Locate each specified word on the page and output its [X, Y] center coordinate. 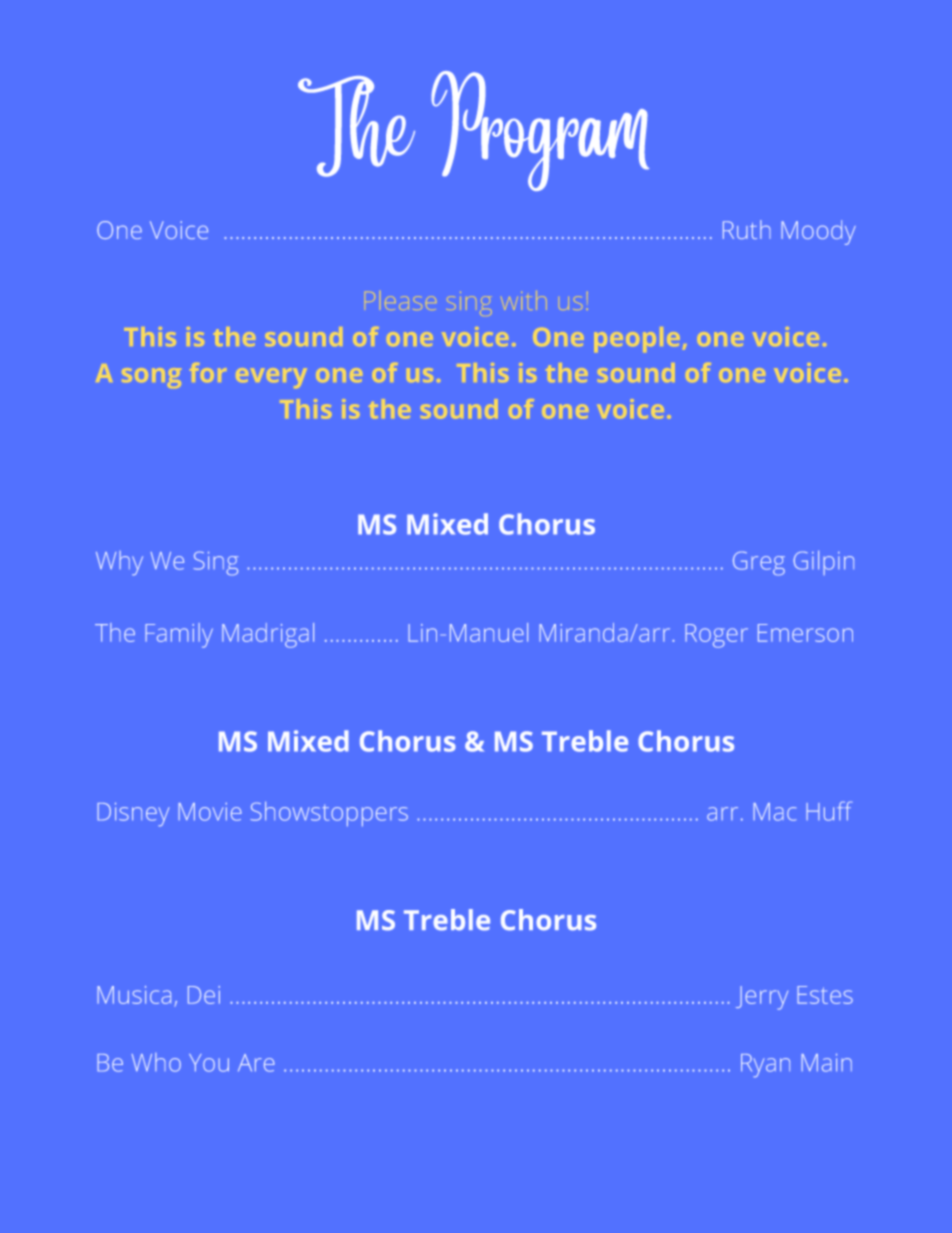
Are [256, 1063]
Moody [818, 232]
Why [119, 563]
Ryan [765, 1066]
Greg [759, 563]
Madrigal [268, 635]
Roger [716, 636]
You [209, 1063]
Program [540, 131]
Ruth [747, 229]
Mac [774, 812]
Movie [210, 812]
